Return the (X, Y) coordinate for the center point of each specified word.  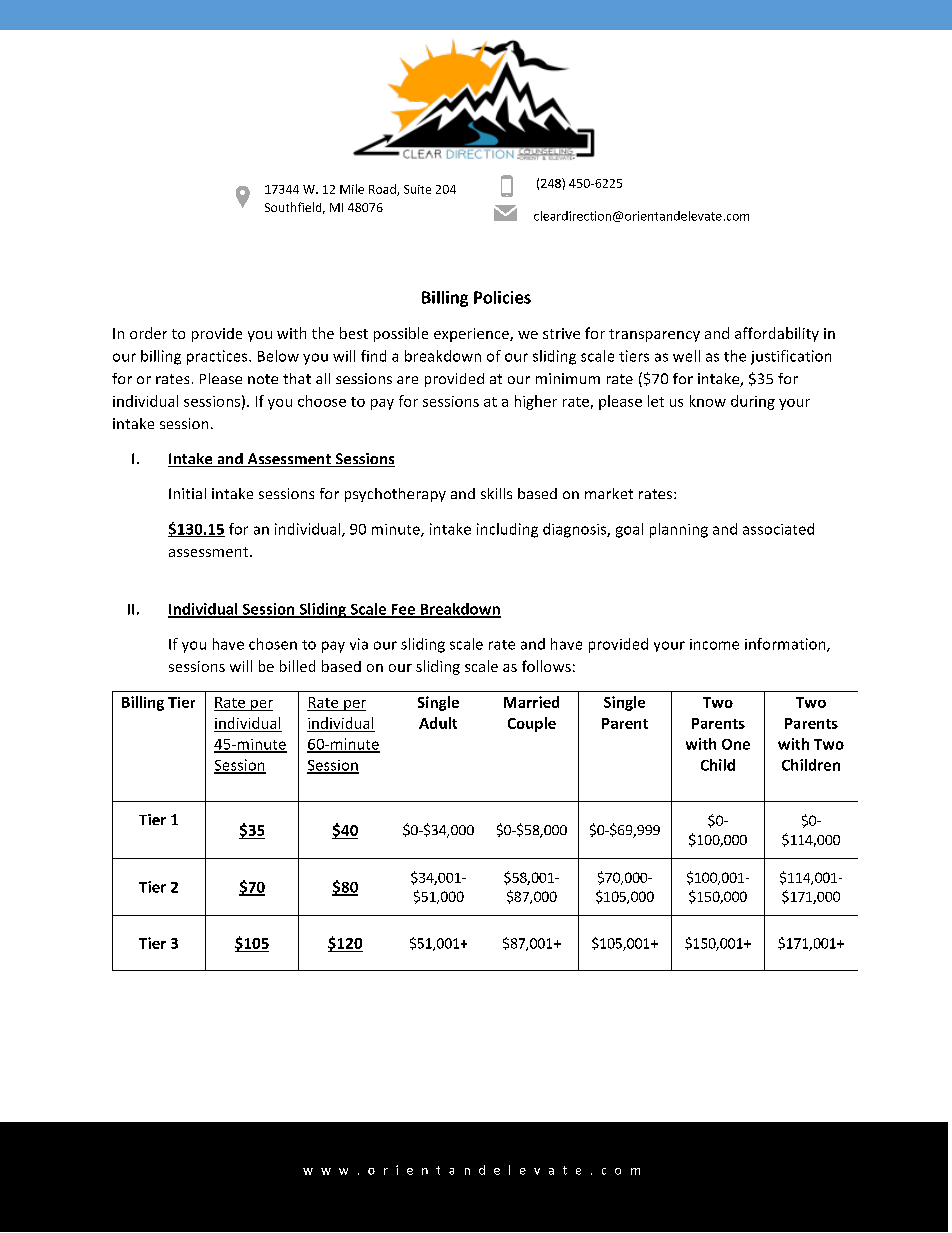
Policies (502, 297)
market (609, 493)
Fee (403, 610)
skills (496, 493)
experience (472, 335)
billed (297, 666)
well (686, 356)
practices (218, 357)
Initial (187, 493)
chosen (273, 644)
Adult (438, 723)
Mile (352, 189)
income (714, 644)
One (736, 744)
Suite (417, 189)
